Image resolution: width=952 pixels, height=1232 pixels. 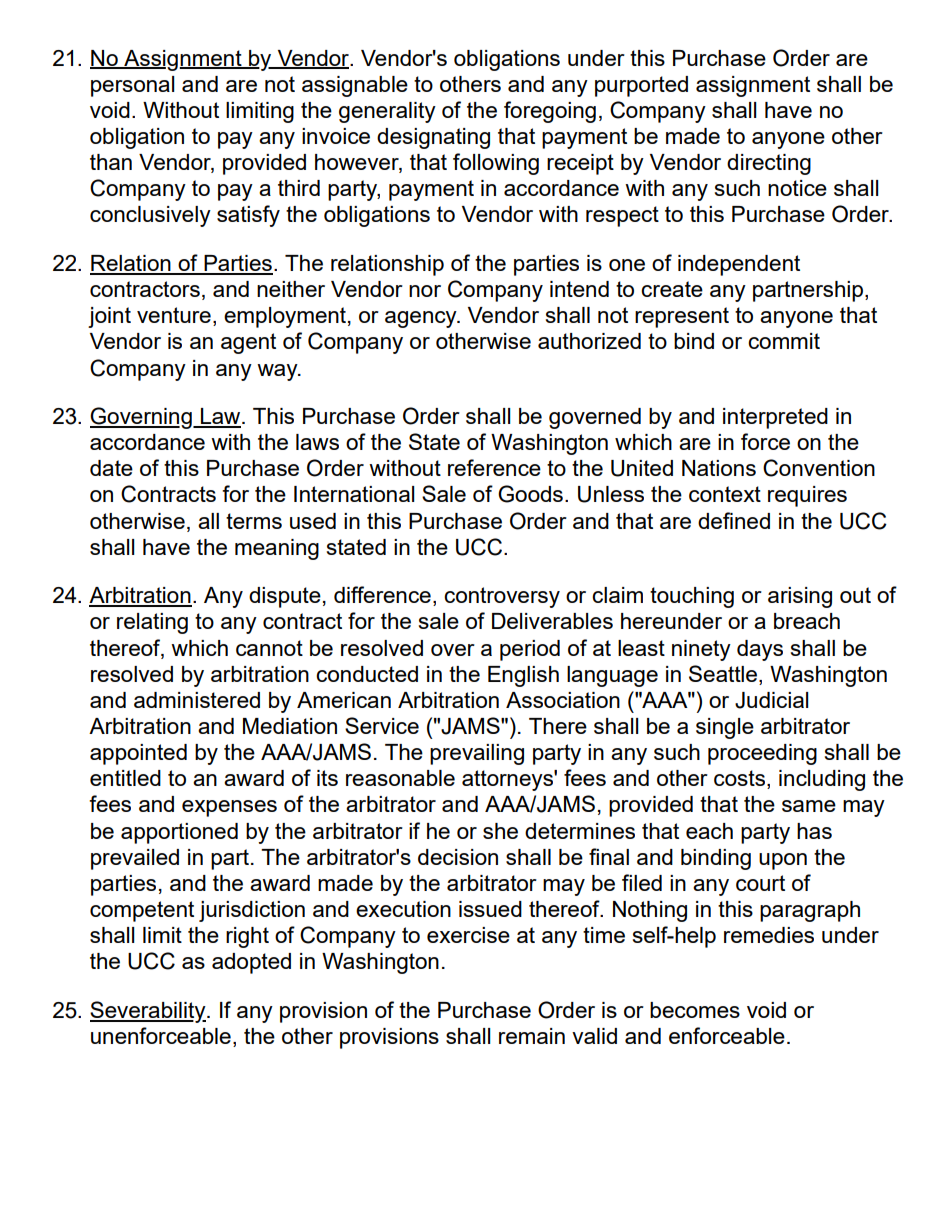 I want to click on becomes, so click(x=695, y=1010).
